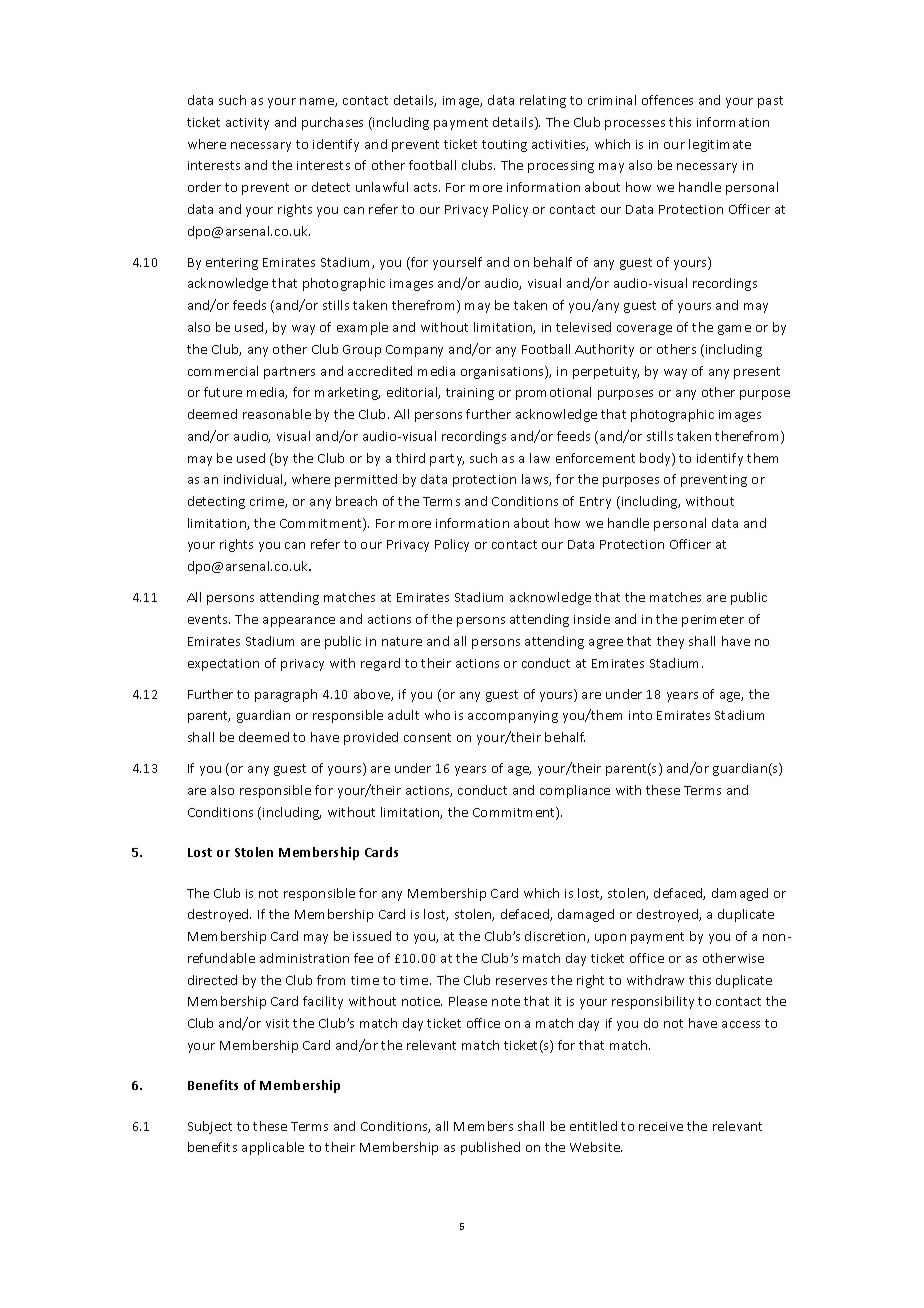  I want to click on organisations, so click(503, 372).
